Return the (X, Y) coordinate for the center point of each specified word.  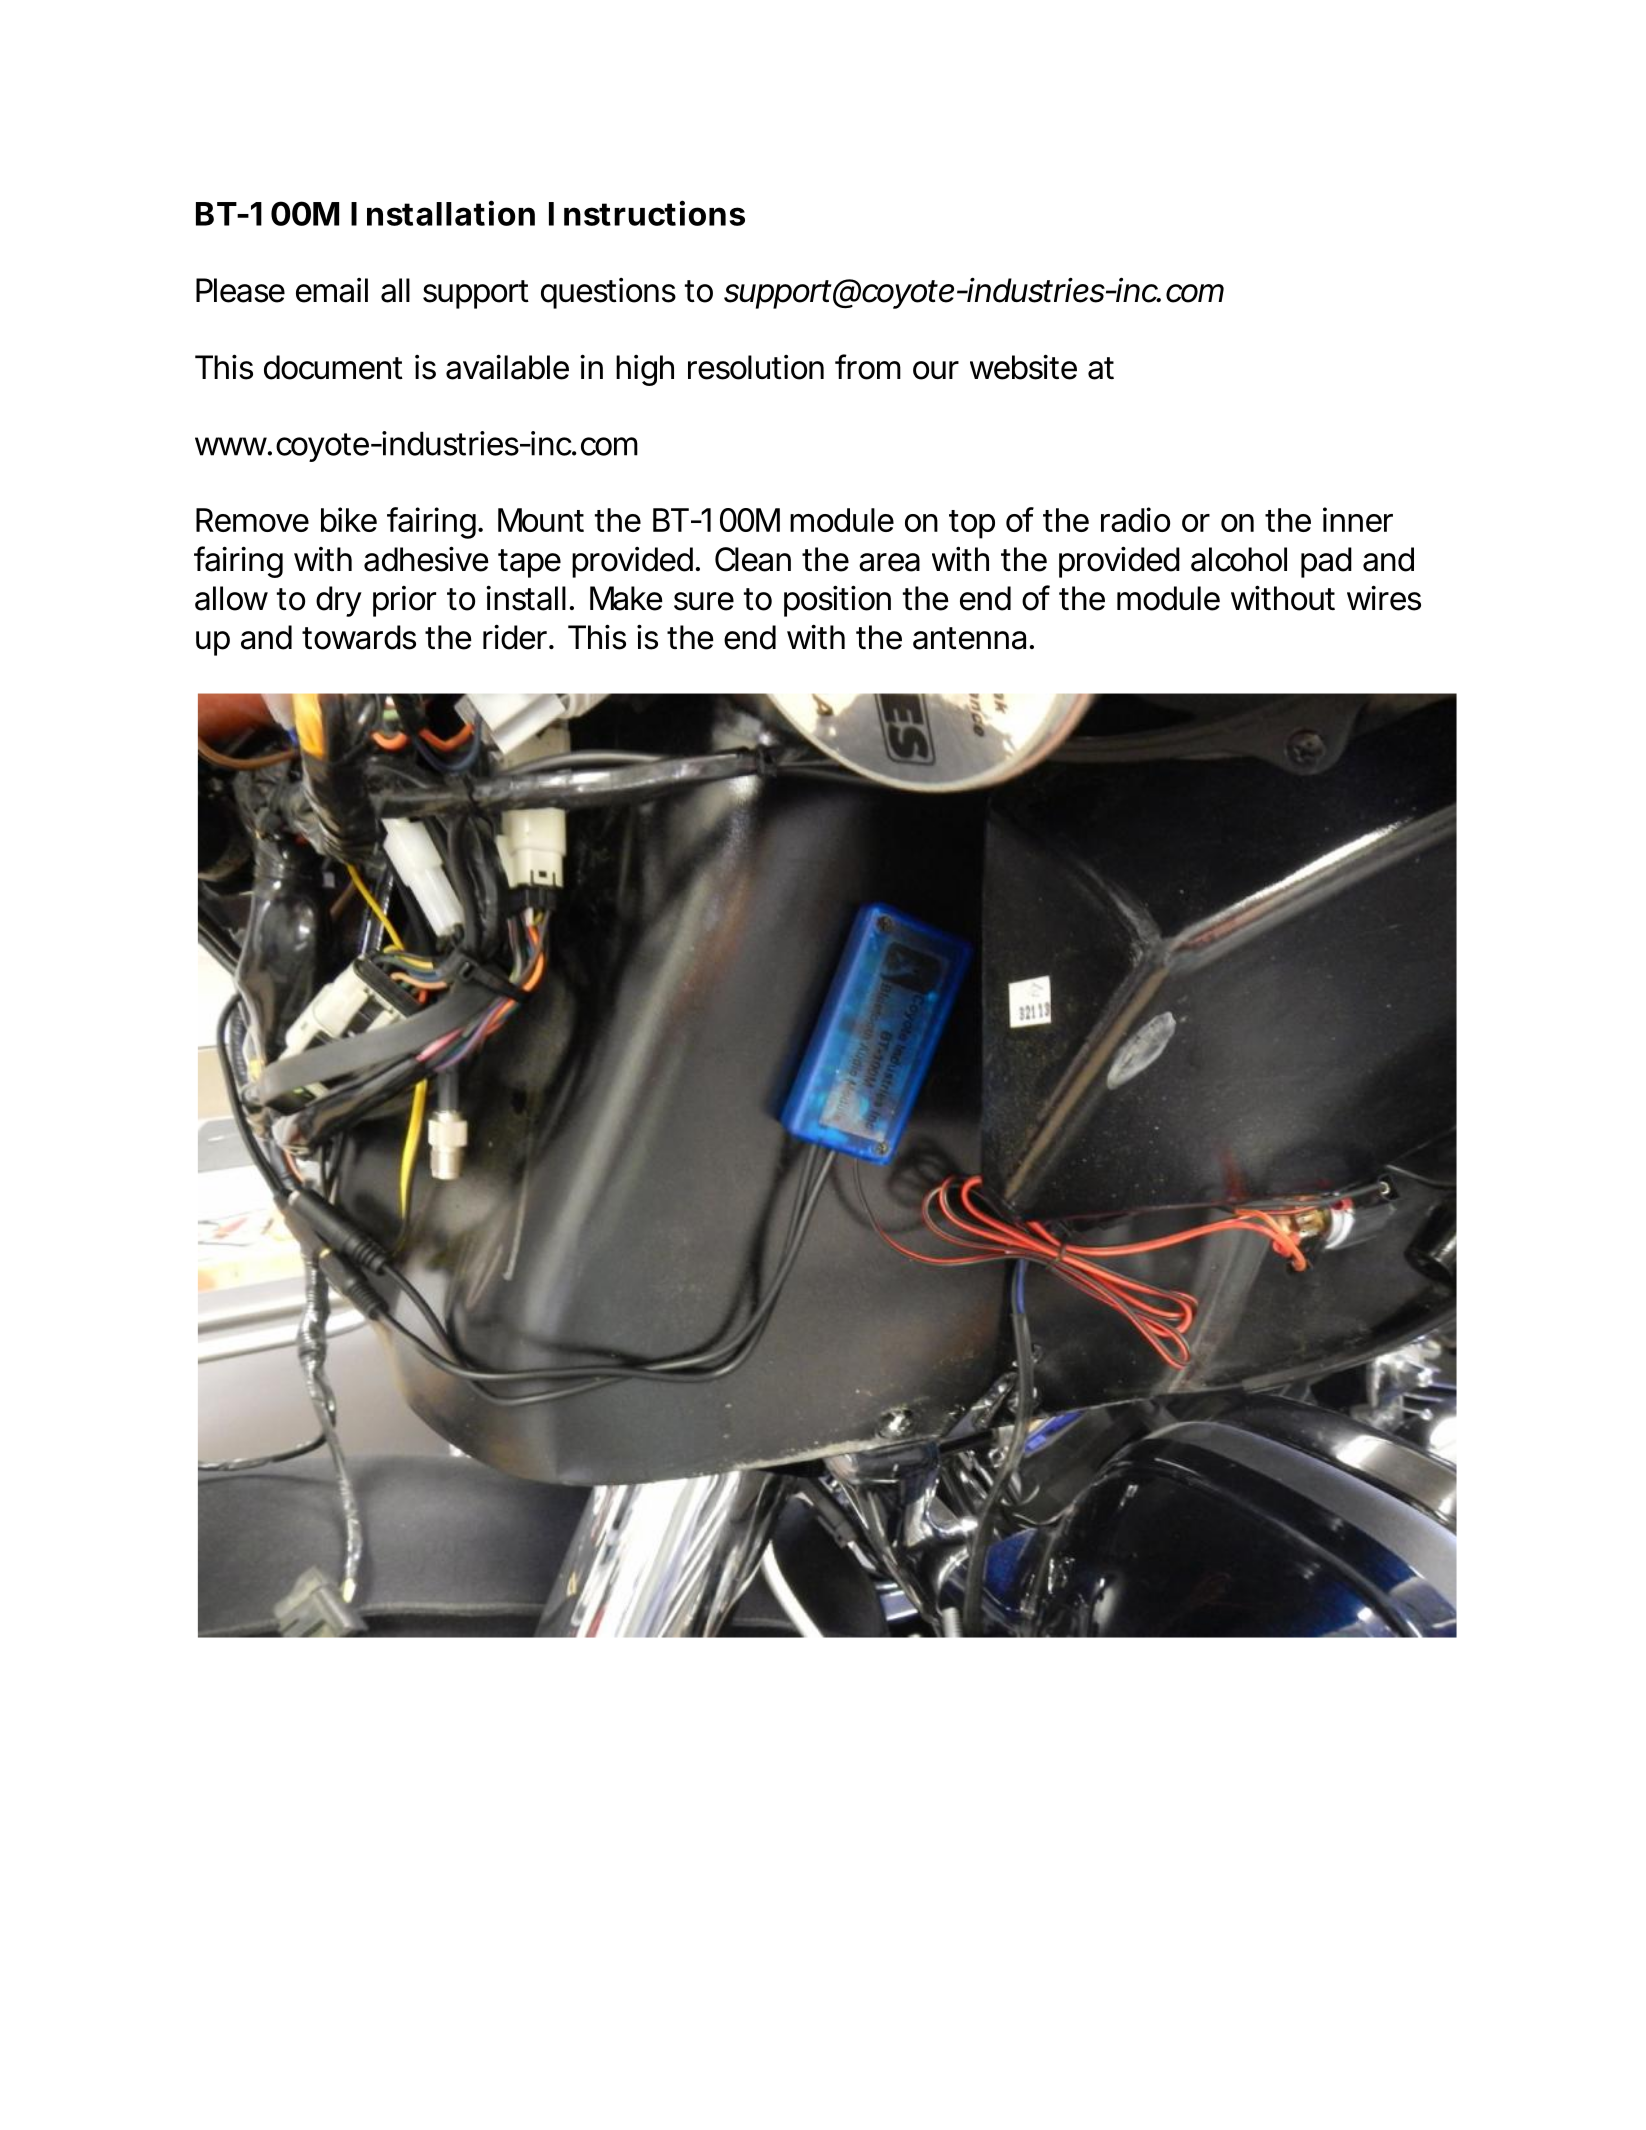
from (868, 367)
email (332, 290)
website (1023, 367)
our (936, 370)
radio (1135, 519)
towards (359, 637)
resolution (756, 367)
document (333, 367)
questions (608, 293)
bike (349, 519)
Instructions (647, 213)
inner (1358, 519)
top (972, 524)
